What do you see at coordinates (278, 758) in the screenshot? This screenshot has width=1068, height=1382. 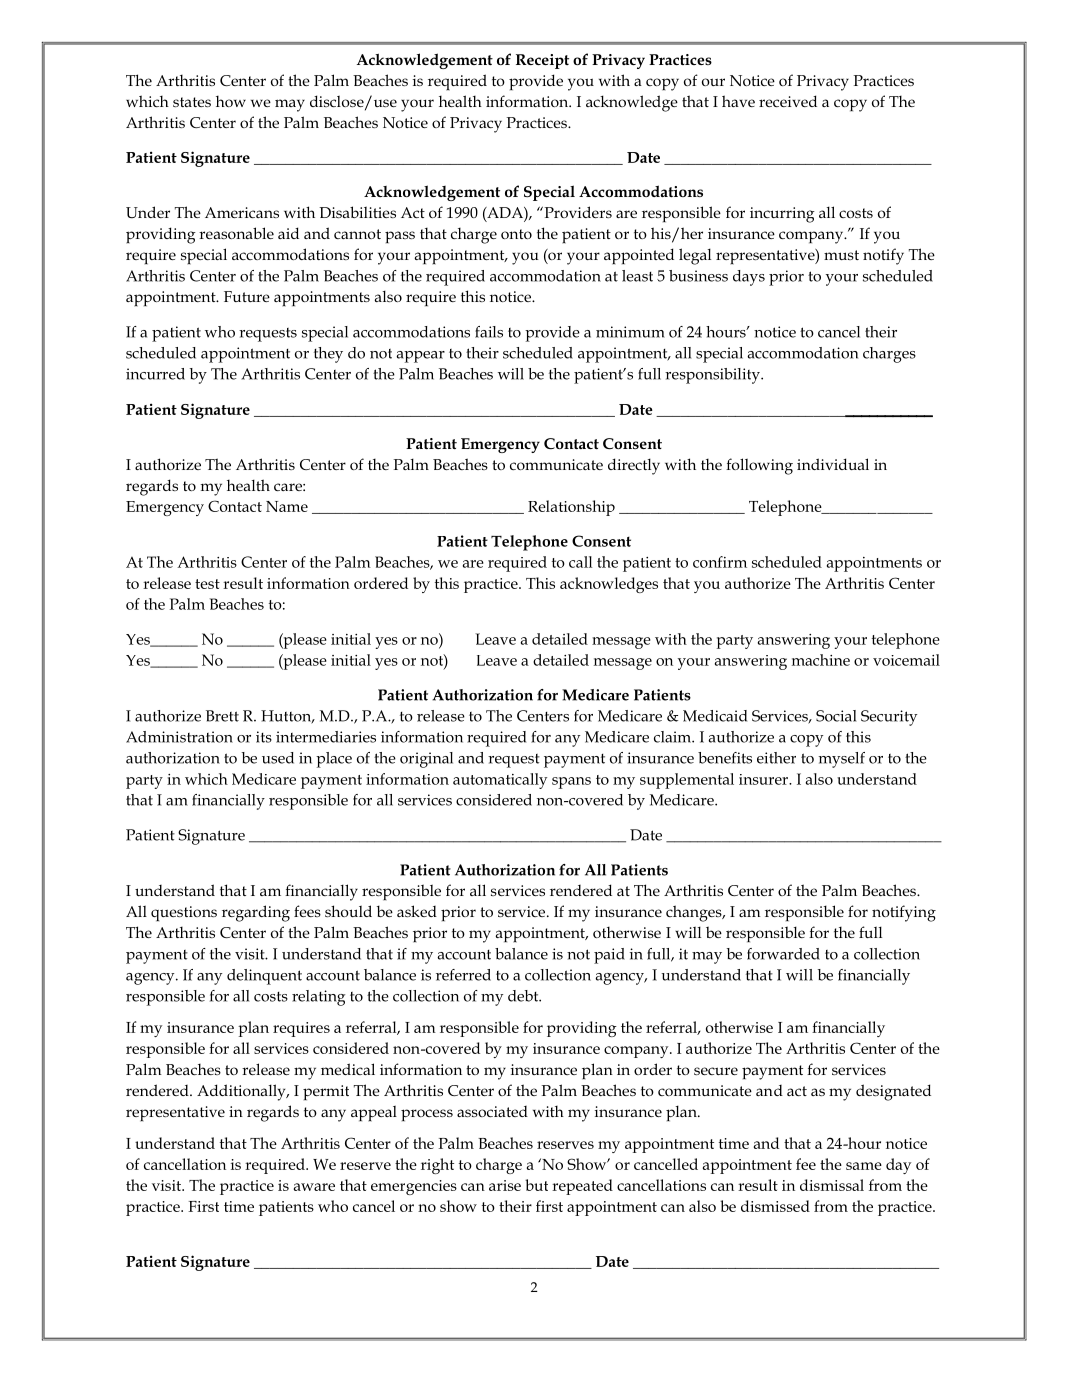 I see `used` at bounding box center [278, 758].
